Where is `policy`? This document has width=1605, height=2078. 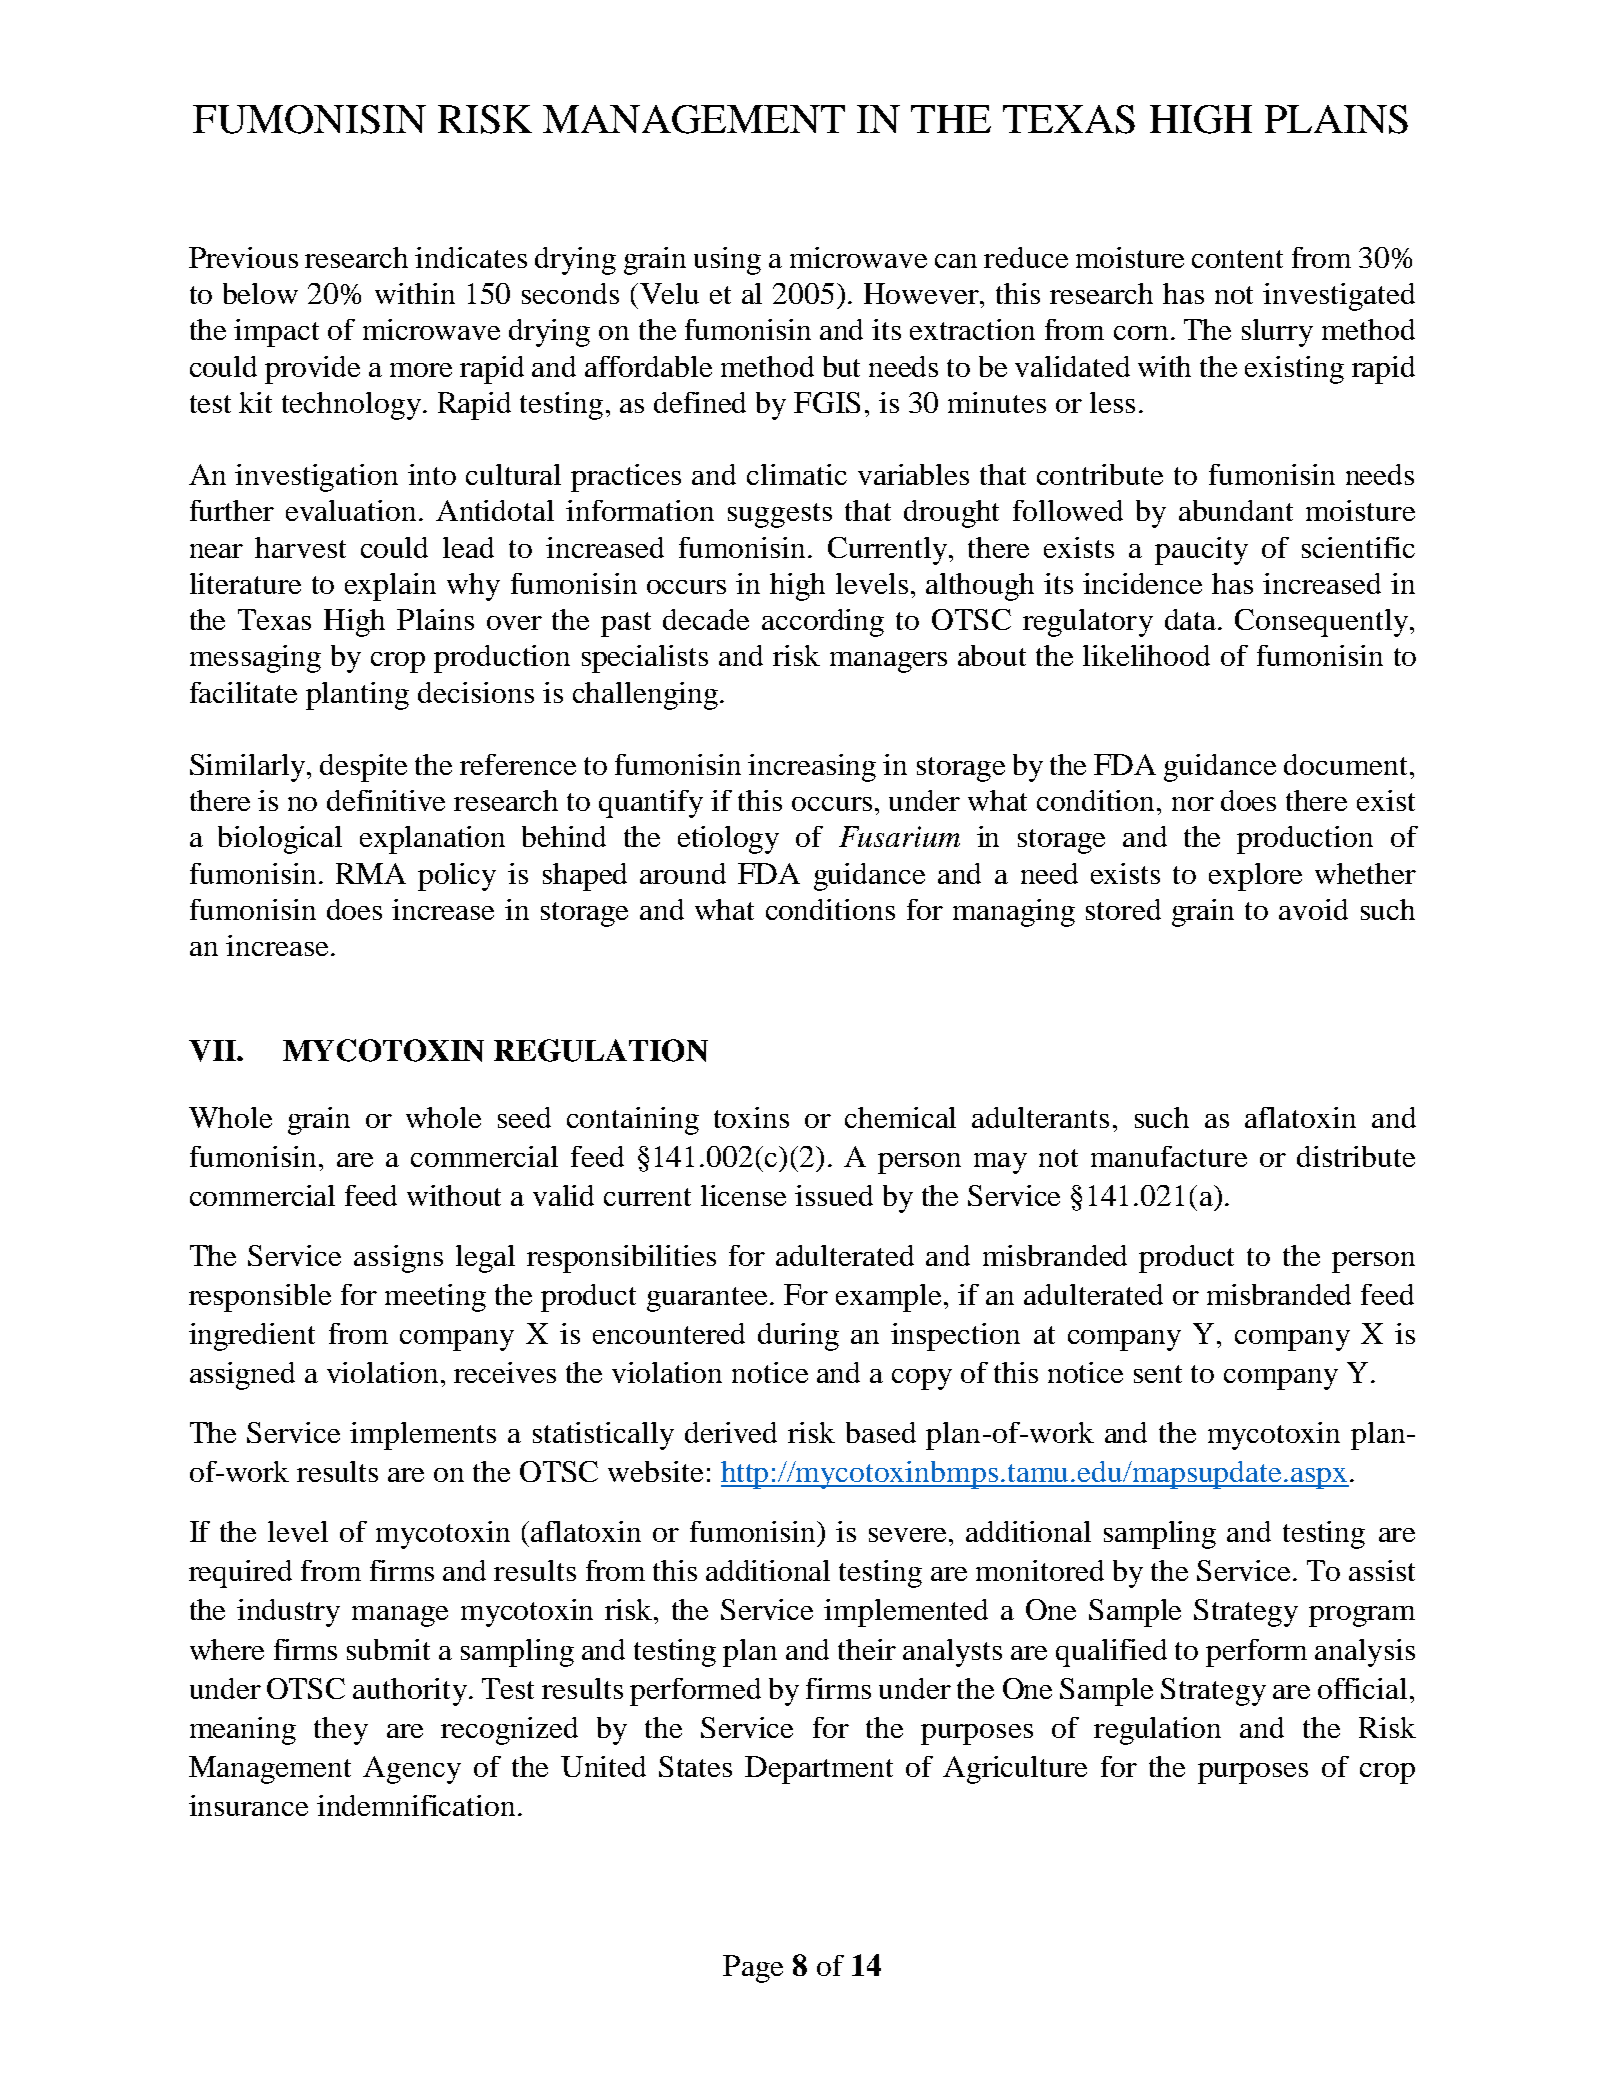
policy is located at coordinates (457, 877).
